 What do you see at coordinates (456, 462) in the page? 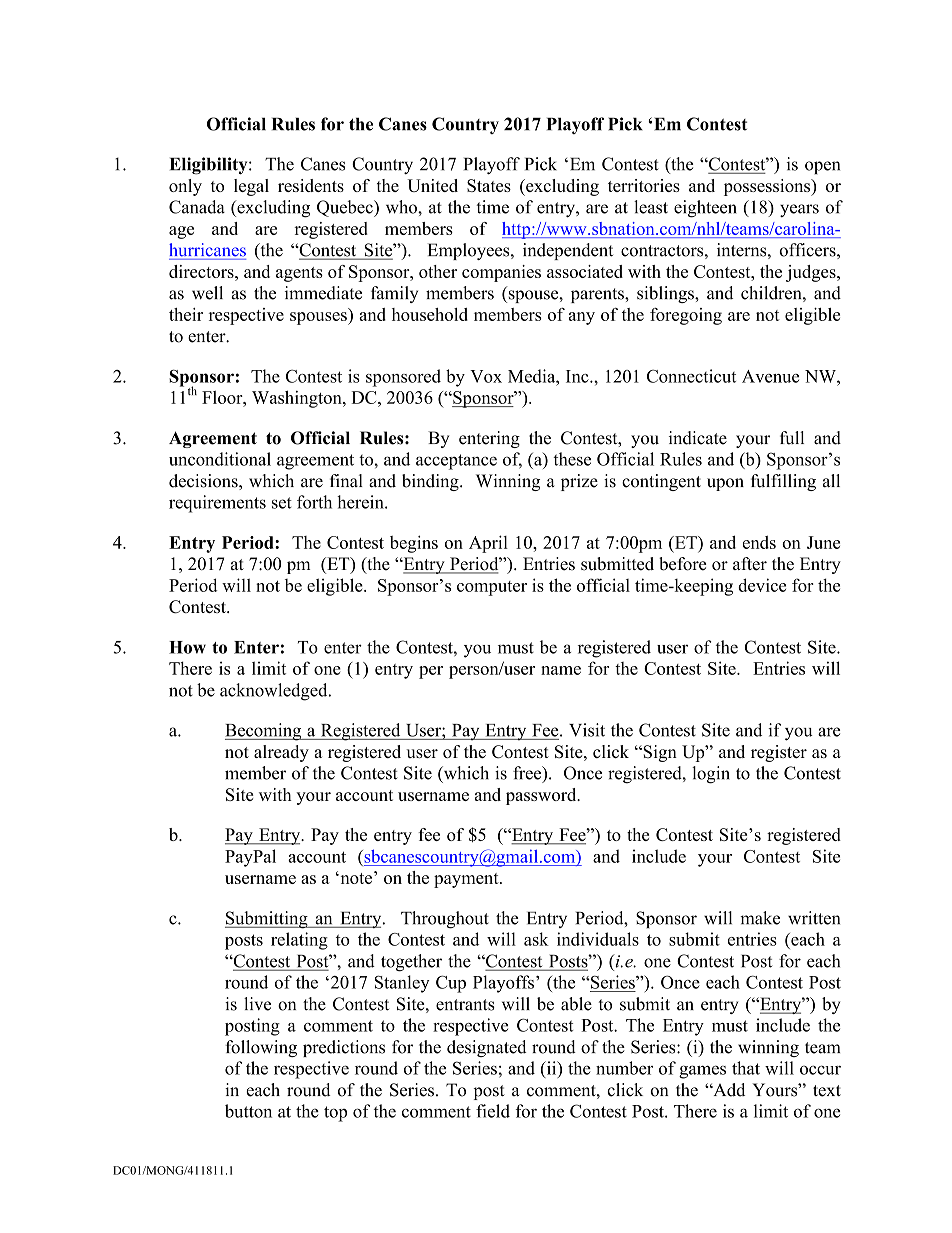
I see `acceptance` at bounding box center [456, 462].
